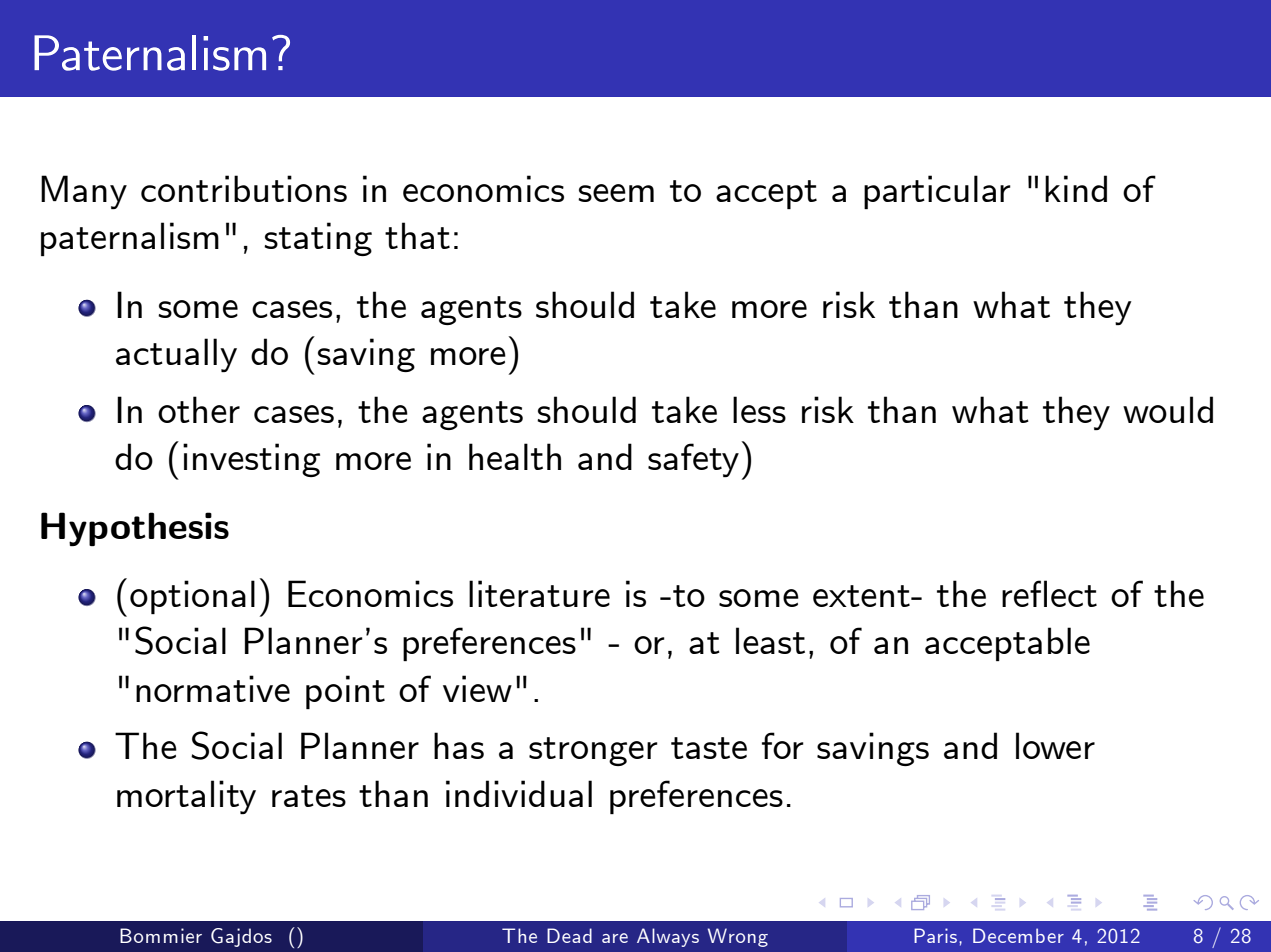  Describe the element at coordinates (186, 797) in the screenshot. I see `mortality` at that location.
